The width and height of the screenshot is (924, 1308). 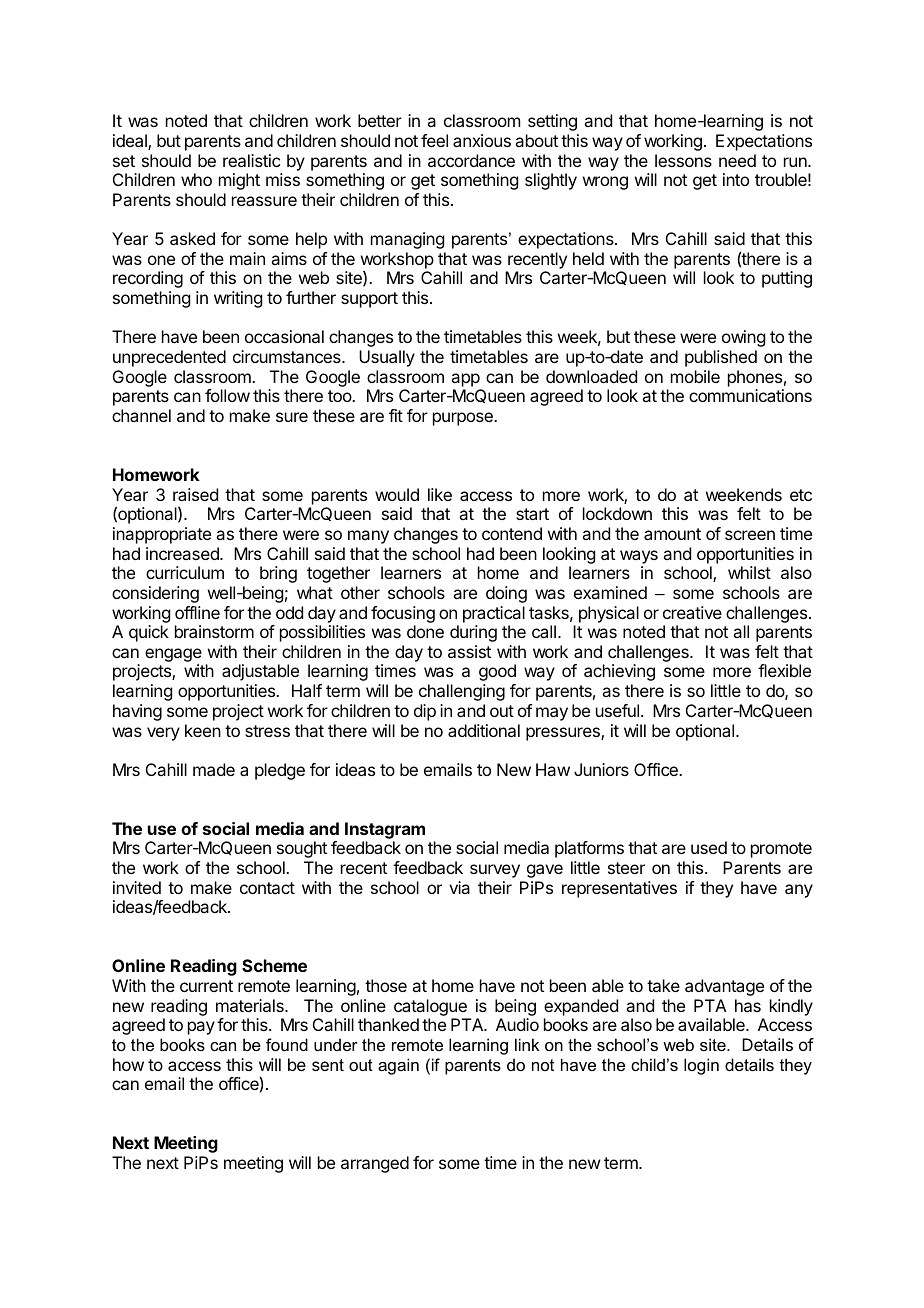 What do you see at coordinates (196, 179) in the screenshot?
I see `who` at bounding box center [196, 179].
